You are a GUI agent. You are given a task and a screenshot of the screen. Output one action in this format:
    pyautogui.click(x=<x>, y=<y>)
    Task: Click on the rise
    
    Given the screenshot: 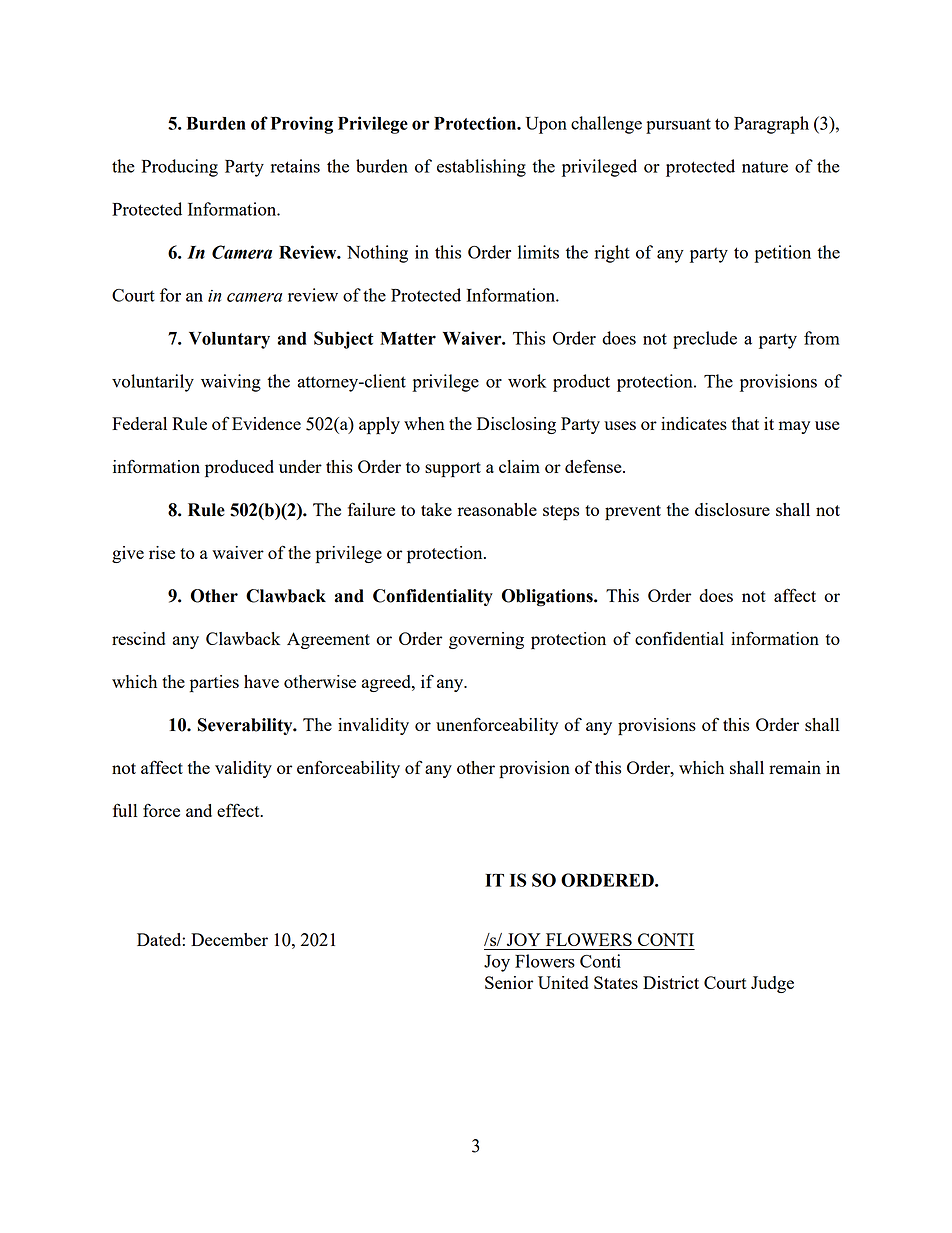 What is the action you would take?
    pyautogui.click(x=162, y=552)
